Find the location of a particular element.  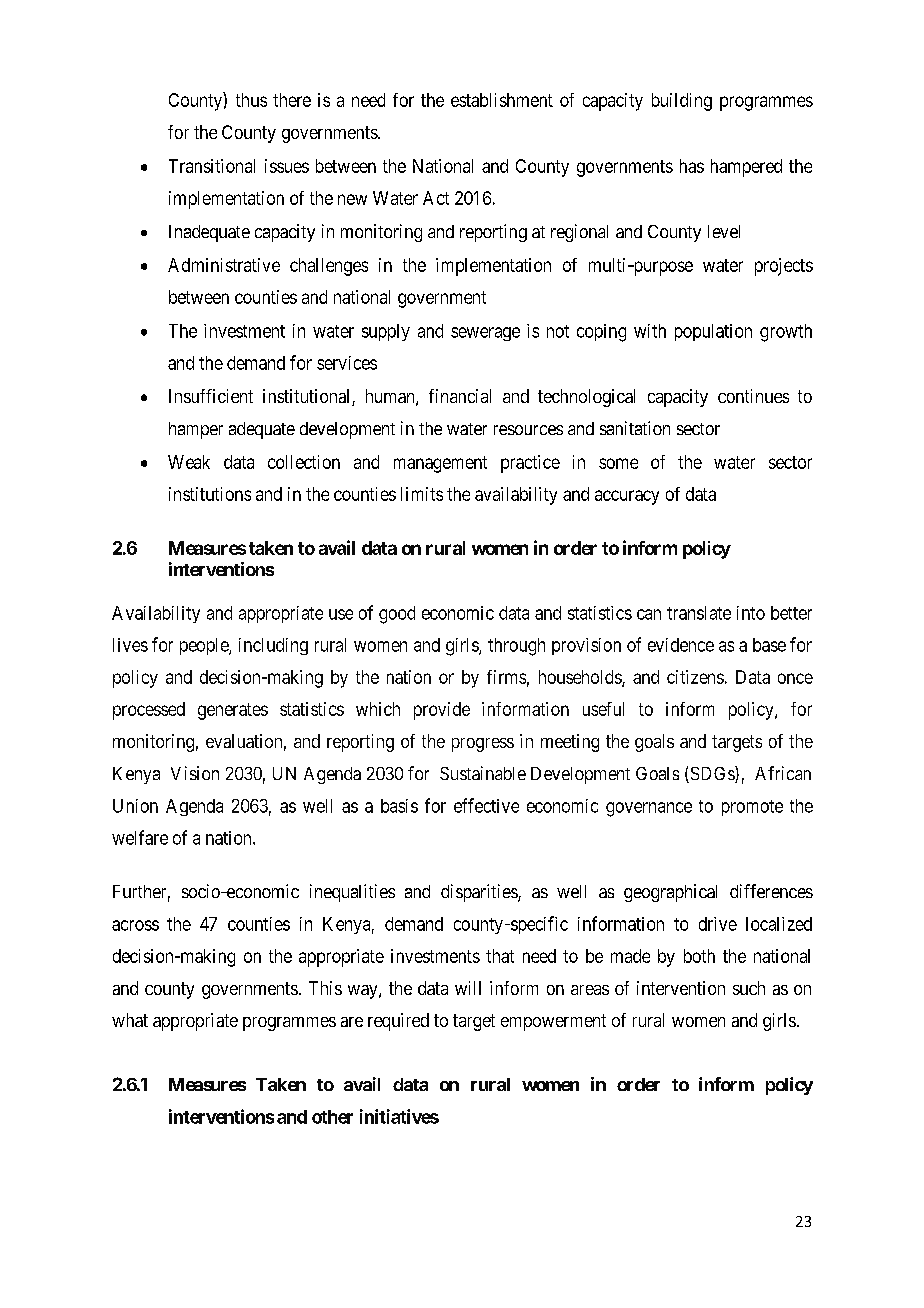

promote is located at coordinates (752, 808).
